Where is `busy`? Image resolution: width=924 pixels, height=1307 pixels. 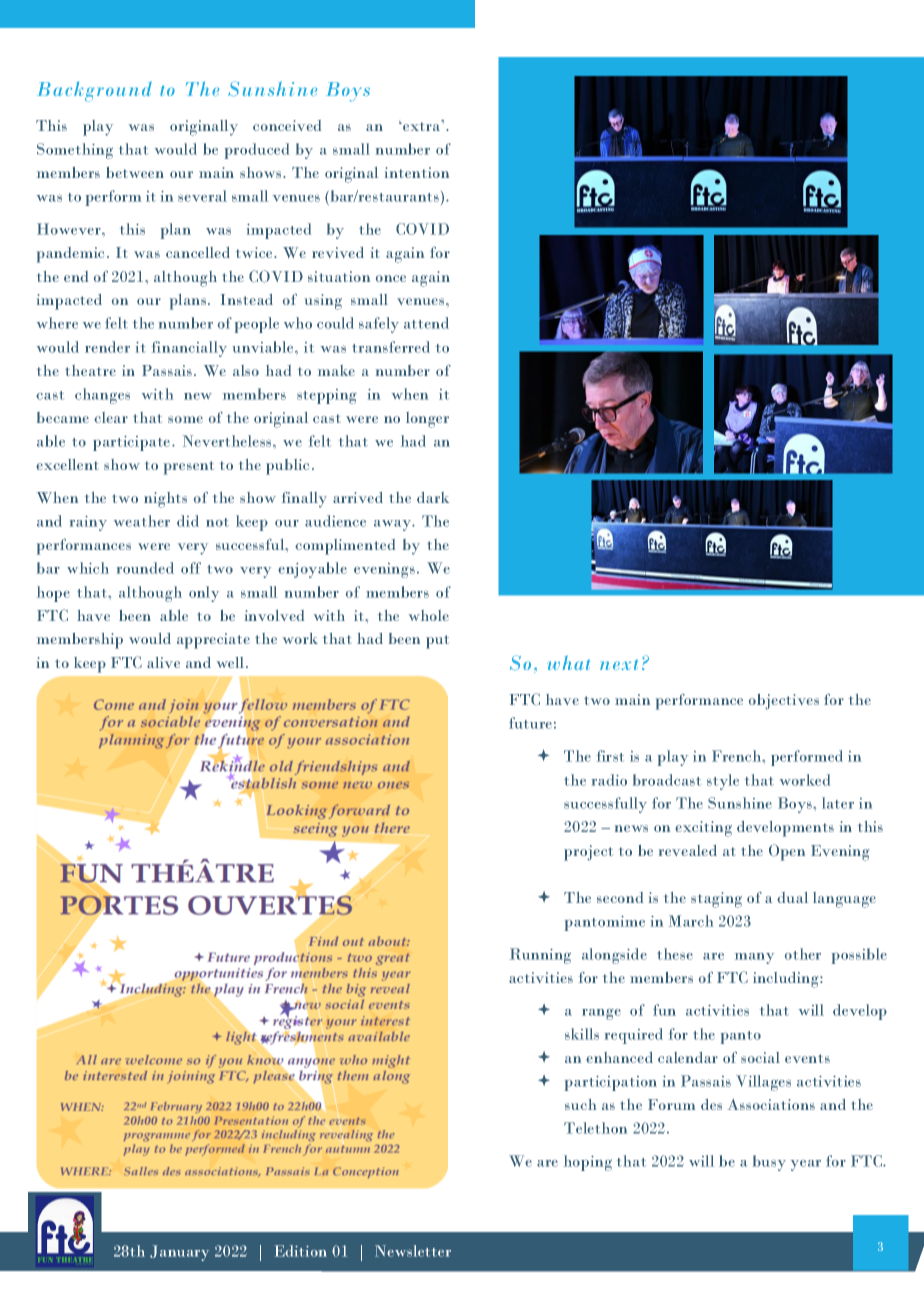 busy is located at coordinates (769, 1163).
